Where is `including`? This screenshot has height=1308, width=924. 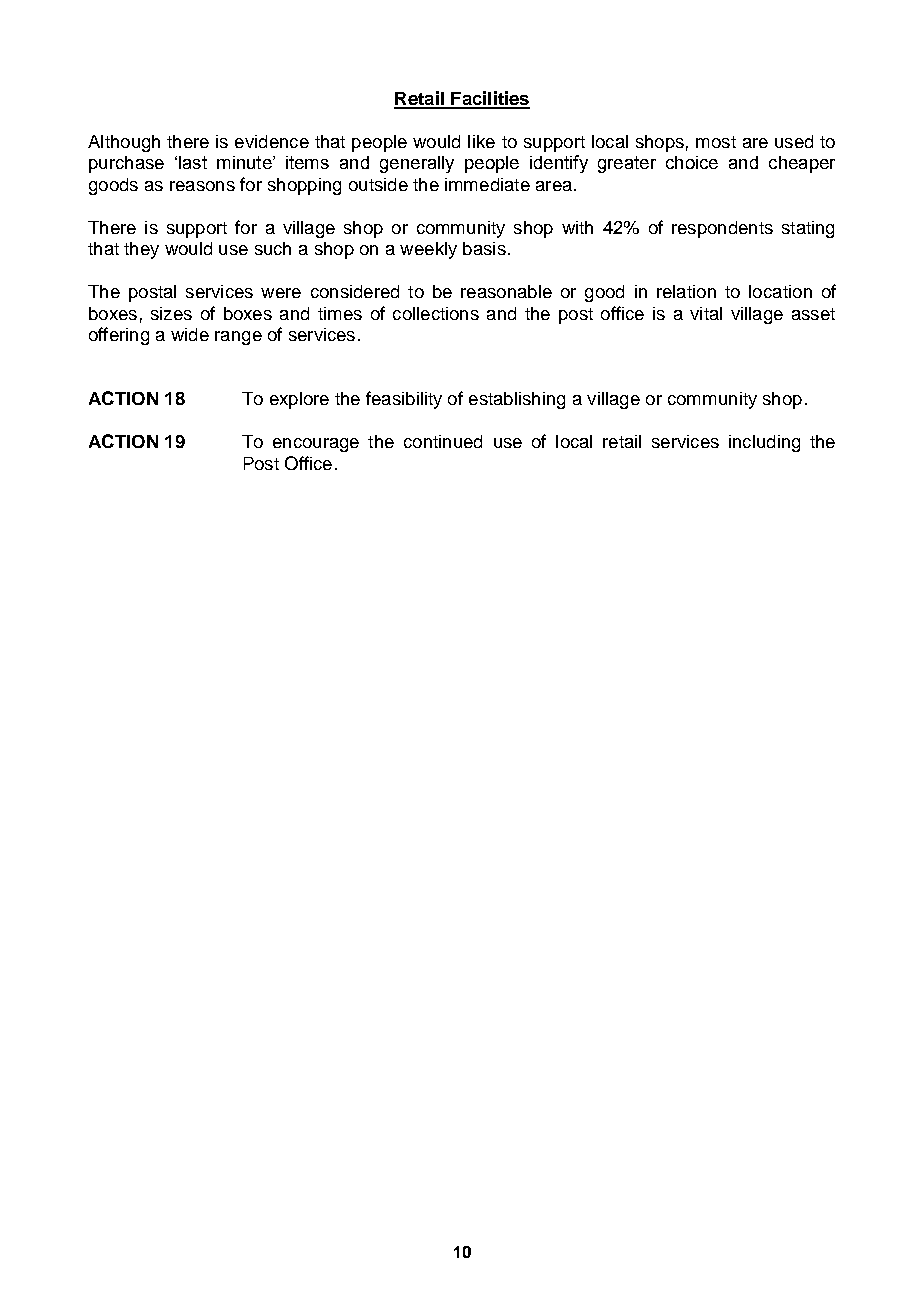 including is located at coordinates (764, 443).
